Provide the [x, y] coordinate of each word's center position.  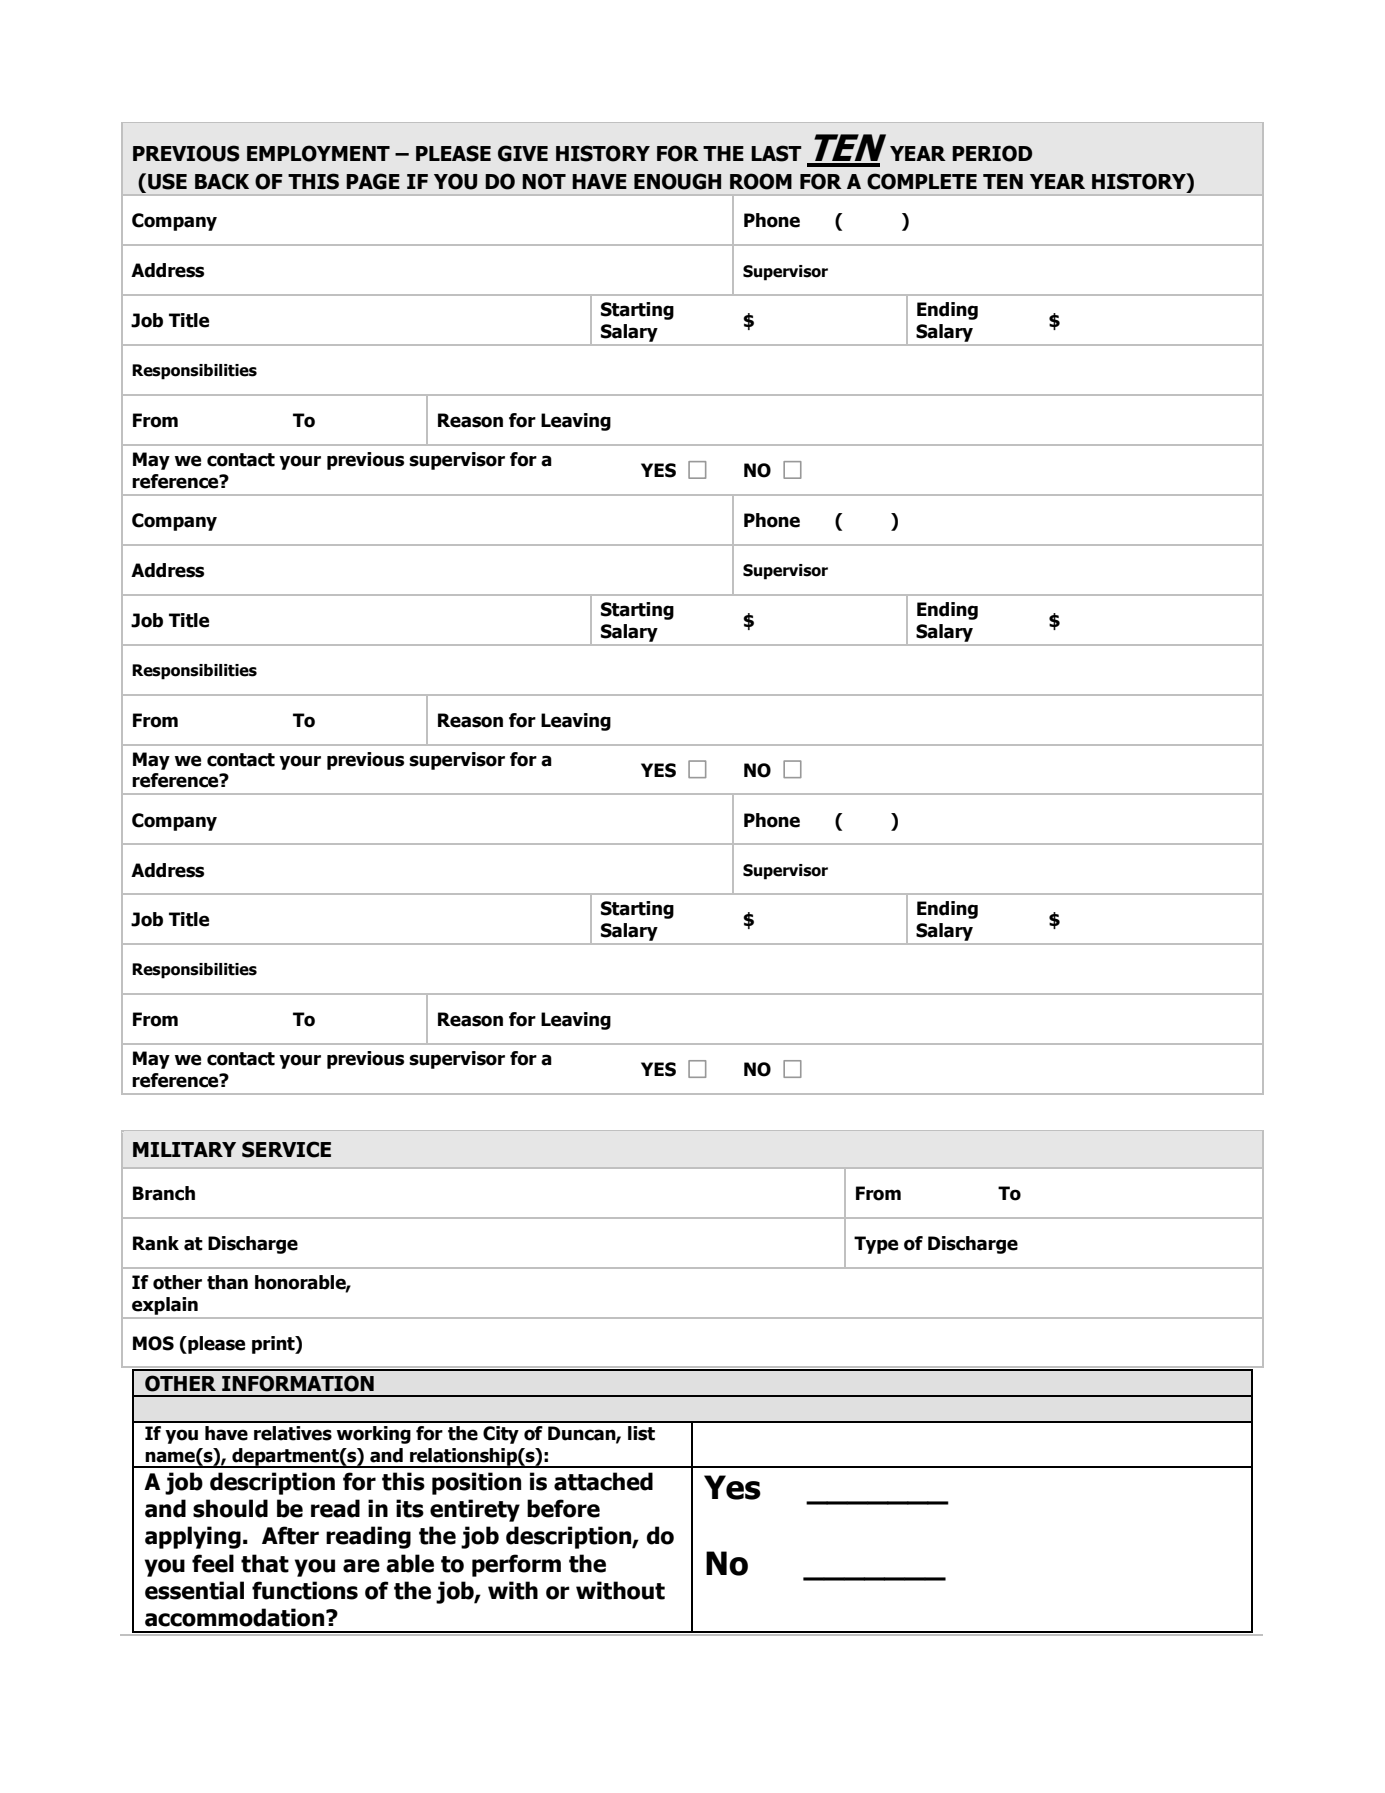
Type [876, 1245]
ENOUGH [677, 181]
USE [167, 181]
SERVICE [286, 1149]
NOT [544, 181]
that [265, 1563]
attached [603, 1481]
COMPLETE [922, 181]
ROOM [761, 181]
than [227, 1282]
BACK [222, 181]
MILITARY [184, 1149]
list [641, 1433]
